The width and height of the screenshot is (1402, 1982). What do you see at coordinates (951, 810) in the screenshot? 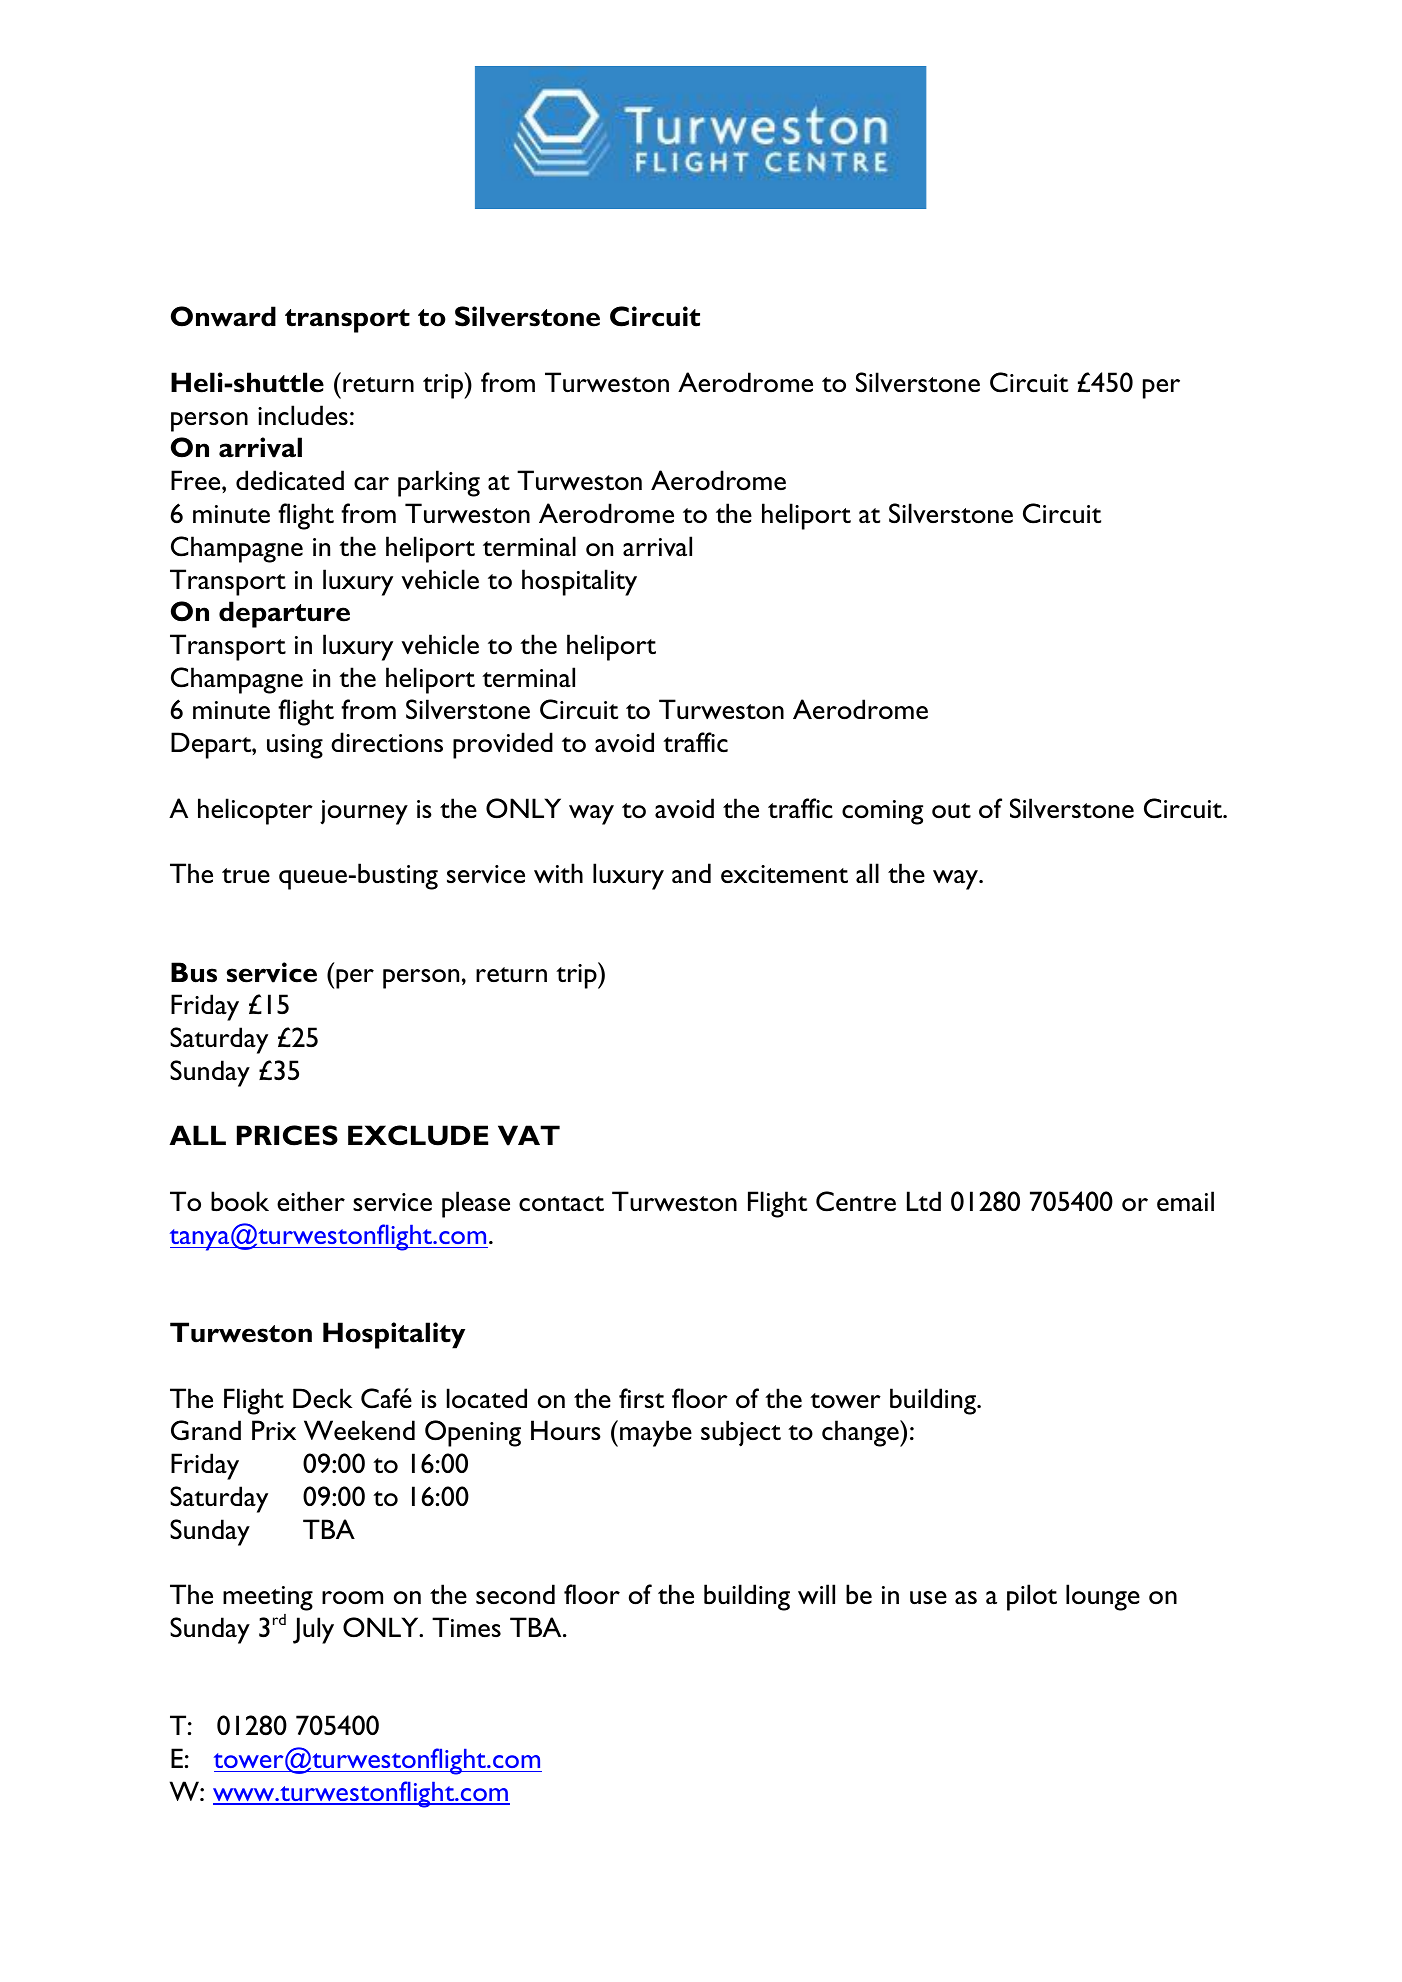
I see `out` at bounding box center [951, 810].
